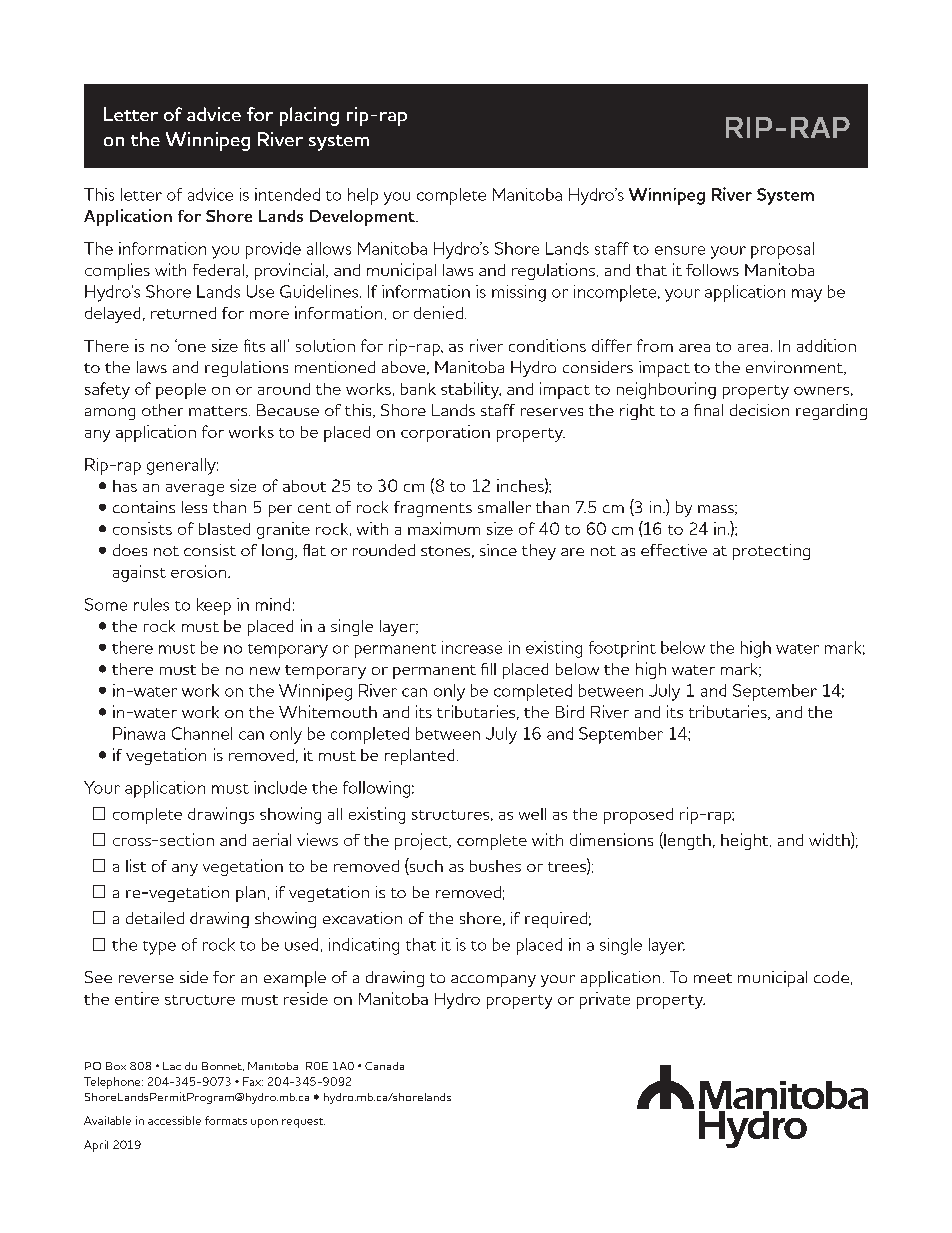 Image resolution: width=952 pixels, height=1233 pixels. What do you see at coordinates (384, 1066) in the document?
I see `Canada` at bounding box center [384, 1066].
